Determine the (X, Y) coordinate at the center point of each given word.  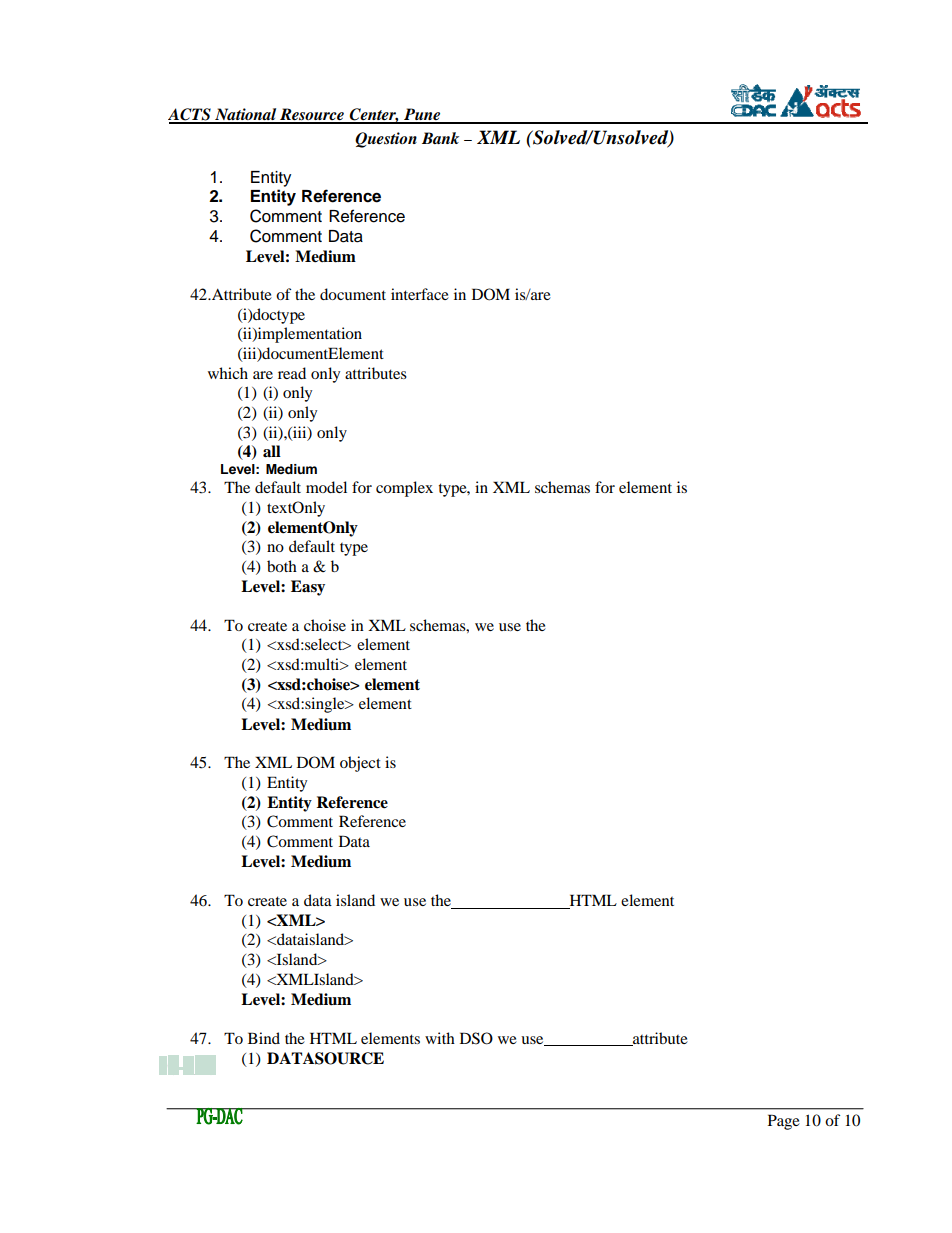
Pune (422, 115)
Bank (440, 138)
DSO (476, 1038)
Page (784, 1122)
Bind (264, 1038)
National (246, 115)
